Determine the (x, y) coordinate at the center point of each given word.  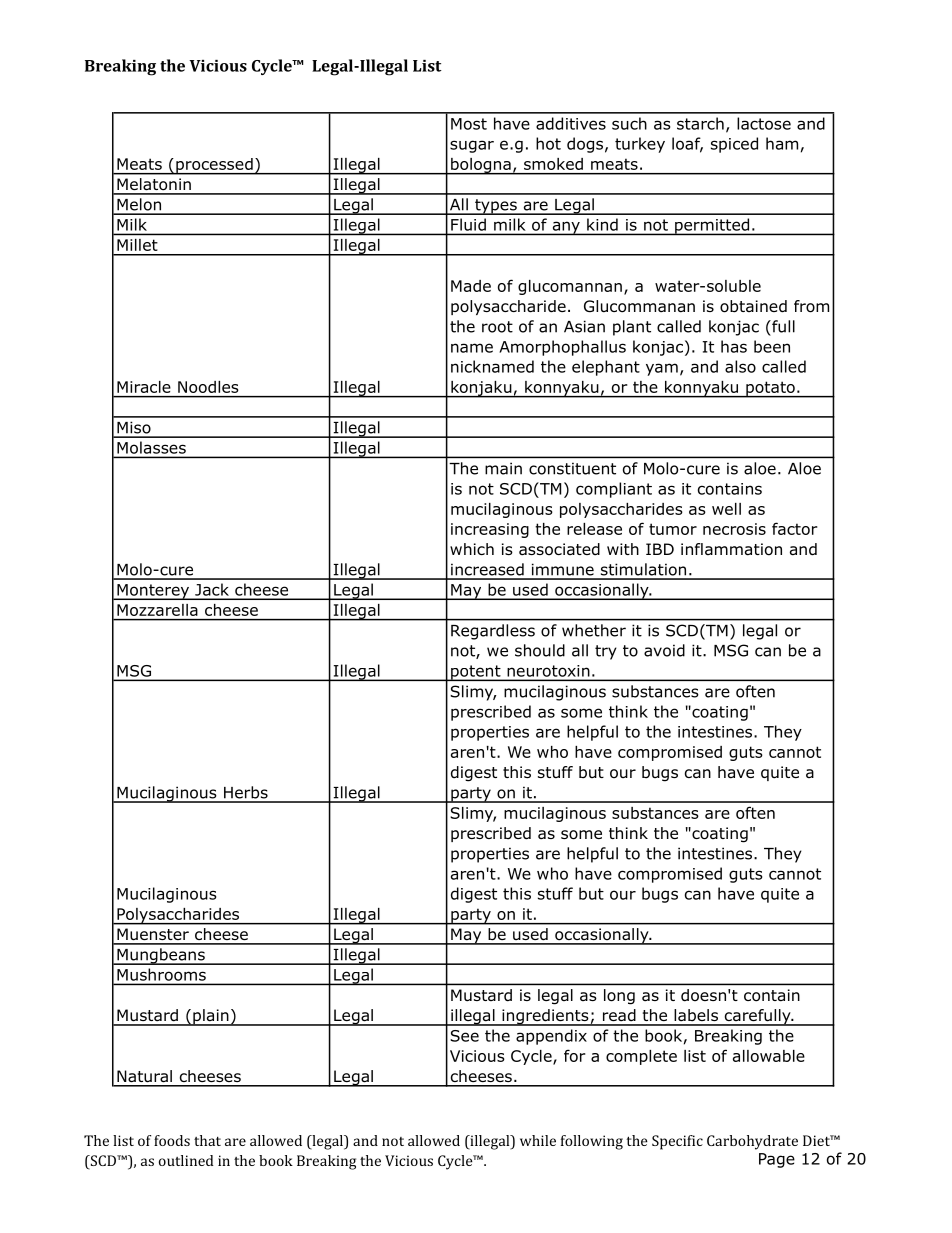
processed (214, 166)
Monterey (153, 592)
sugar (472, 146)
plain (211, 1017)
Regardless (493, 632)
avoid (664, 650)
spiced (734, 145)
